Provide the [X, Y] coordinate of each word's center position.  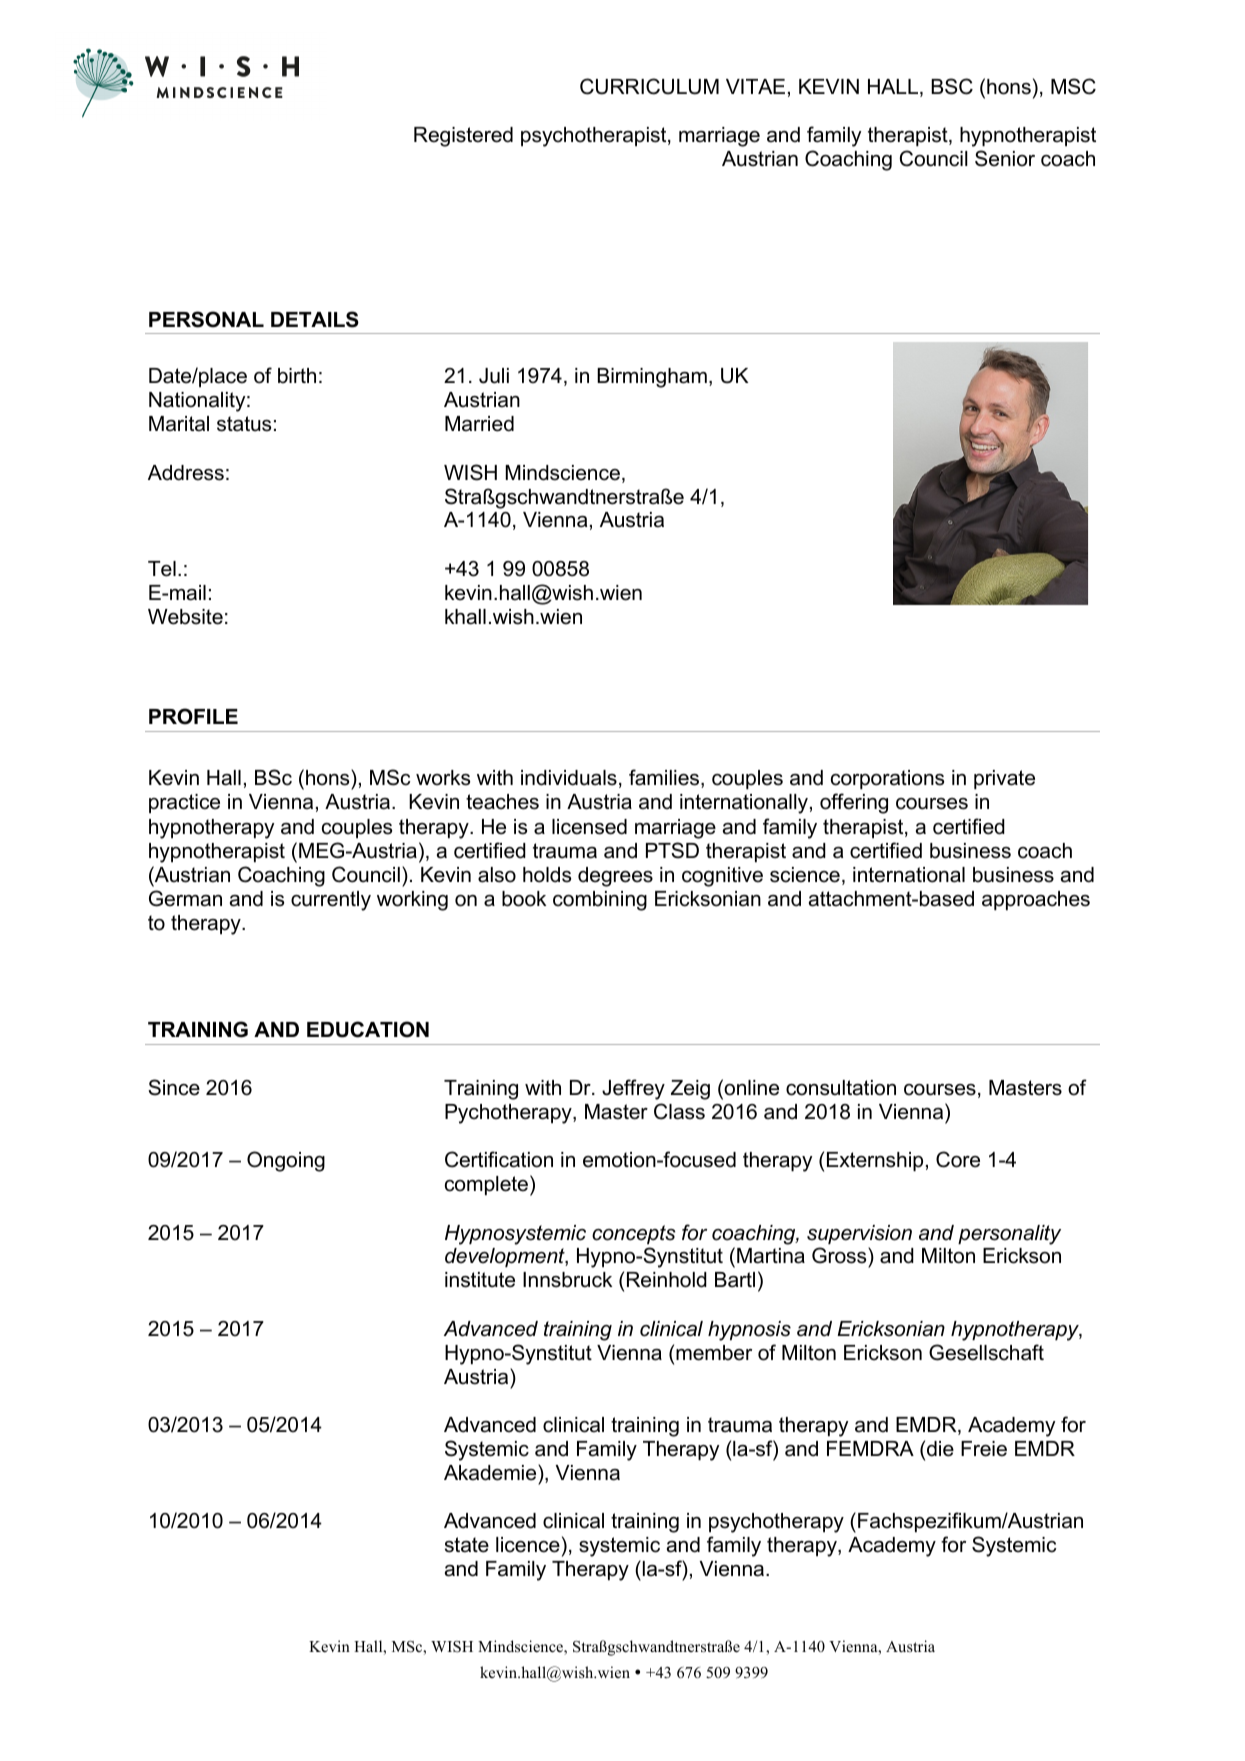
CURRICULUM [649, 86]
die [940, 1449]
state [467, 1545]
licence [528, 1545]
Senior [1005, 158]
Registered [463, 137]
